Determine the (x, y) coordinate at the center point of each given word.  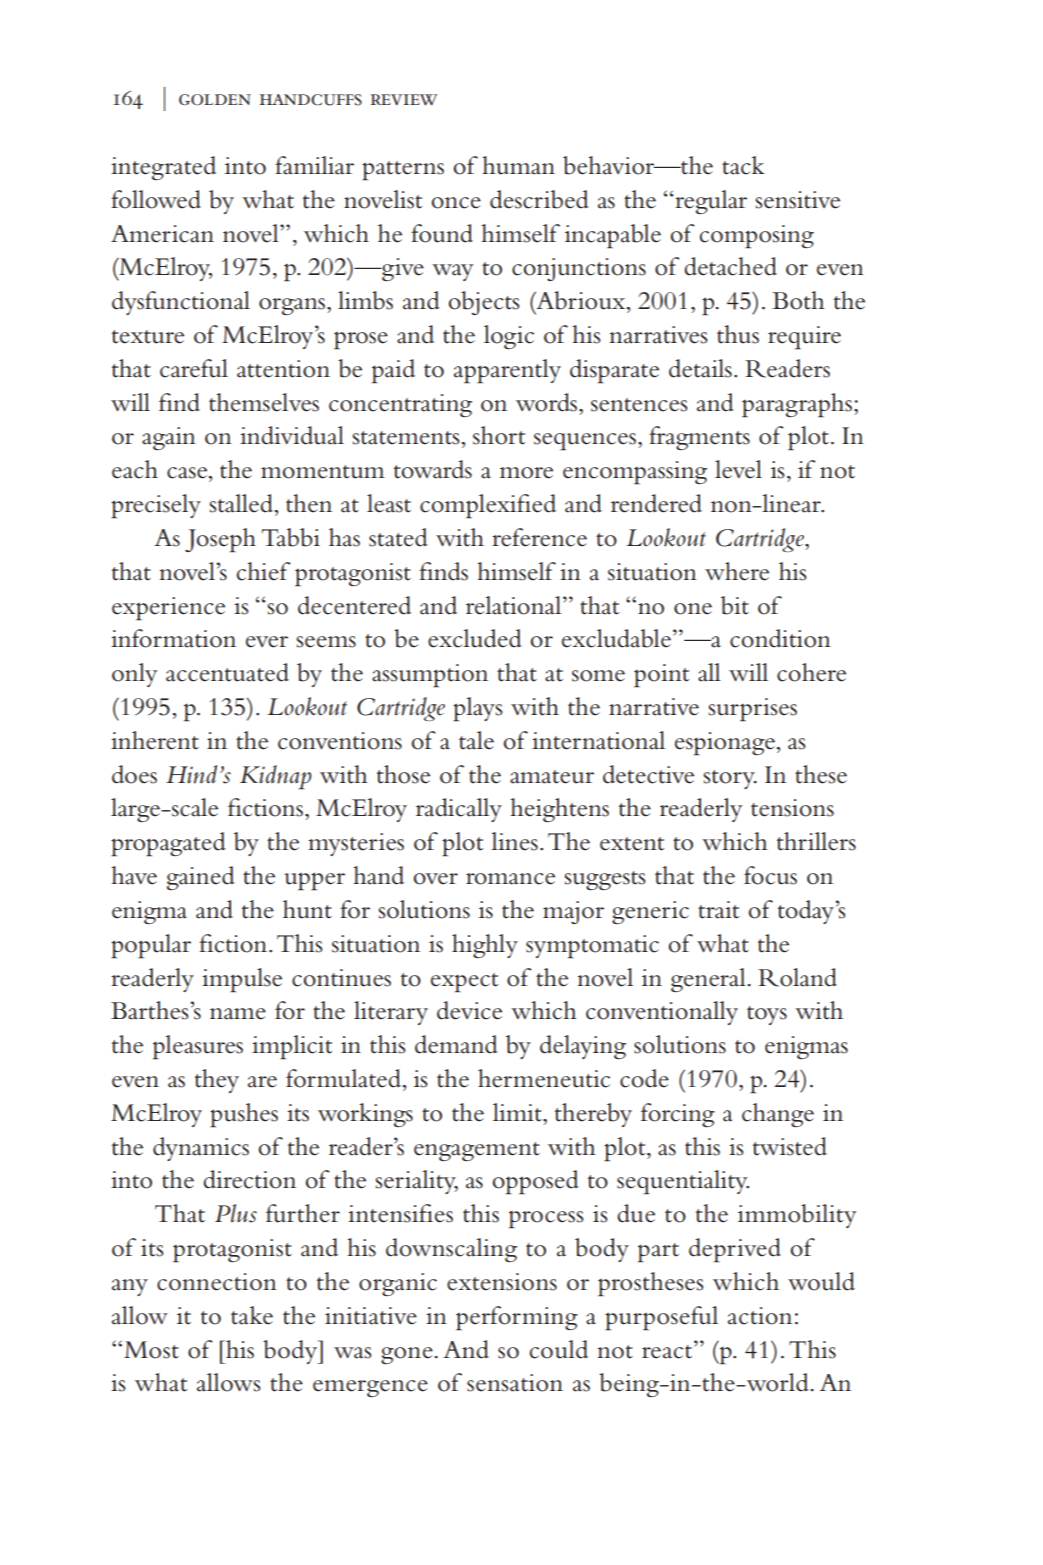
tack (743, 165)
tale (476, 740)
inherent (155, 740)
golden (215, 100)
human (518, 165)
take (252, 1315)
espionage (726, 744)
